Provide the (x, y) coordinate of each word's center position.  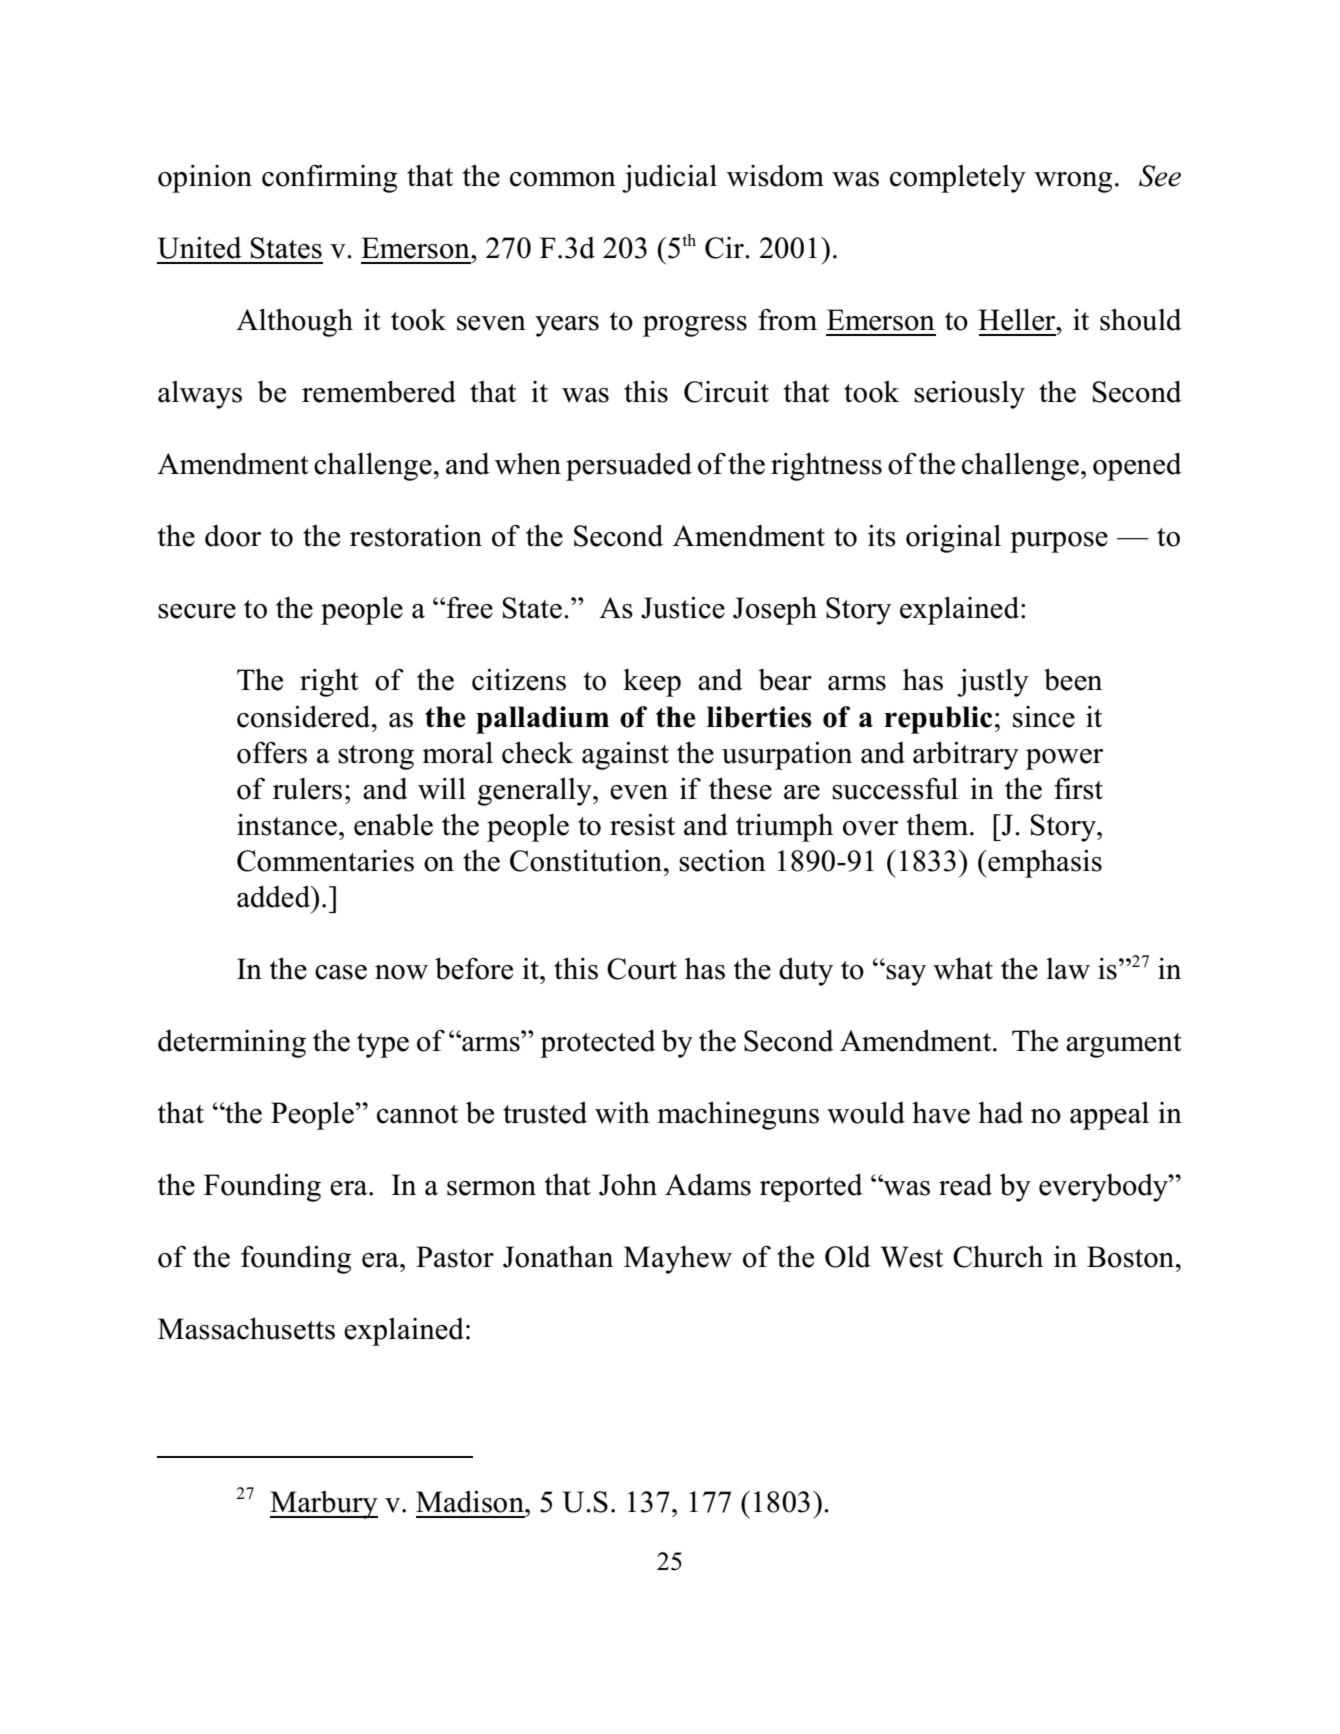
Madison (471, 1501)
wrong (1073, 182)
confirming (329, 178)
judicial (669, 178)
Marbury (324, 1505)
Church (998, 1256)
